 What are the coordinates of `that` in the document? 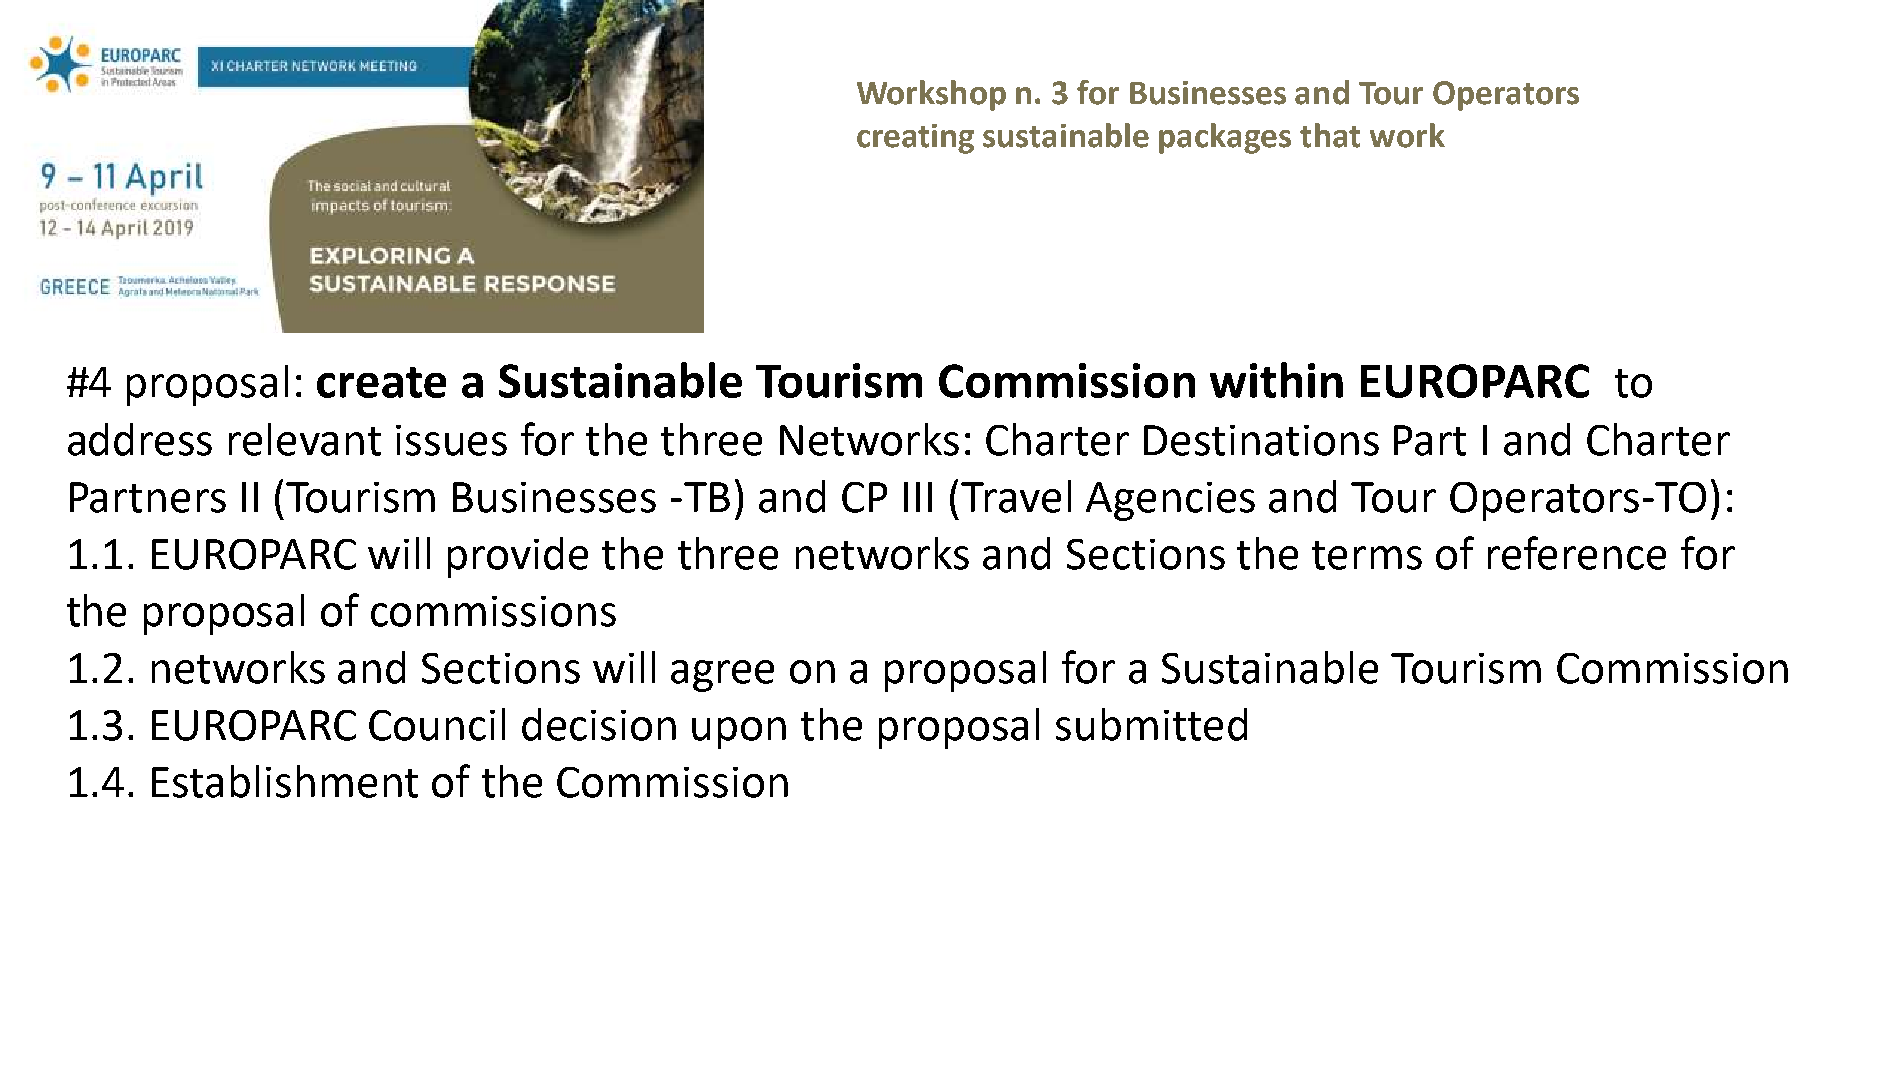 It's located at (1330, 135).
